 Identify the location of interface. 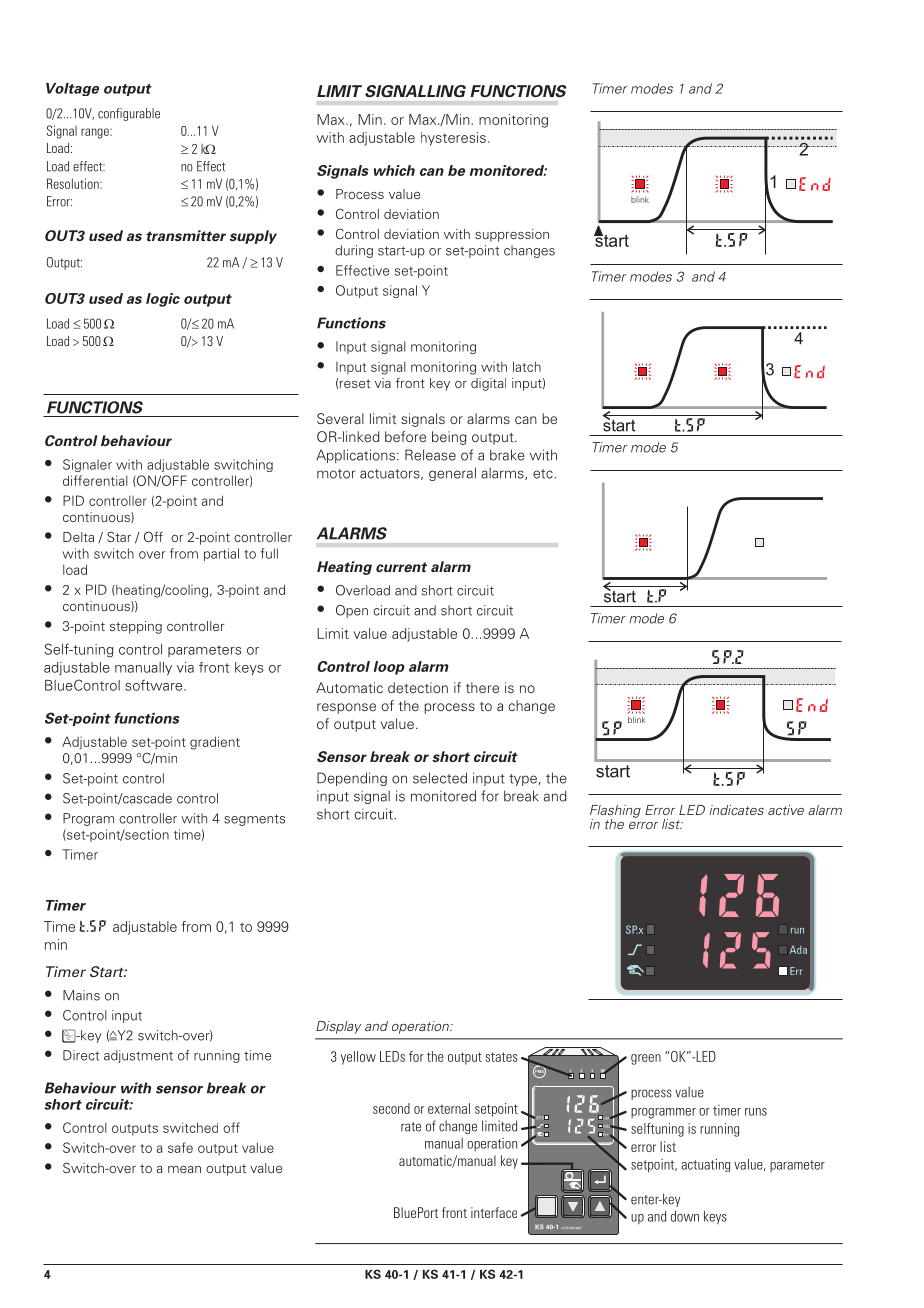
(494, 1212).
